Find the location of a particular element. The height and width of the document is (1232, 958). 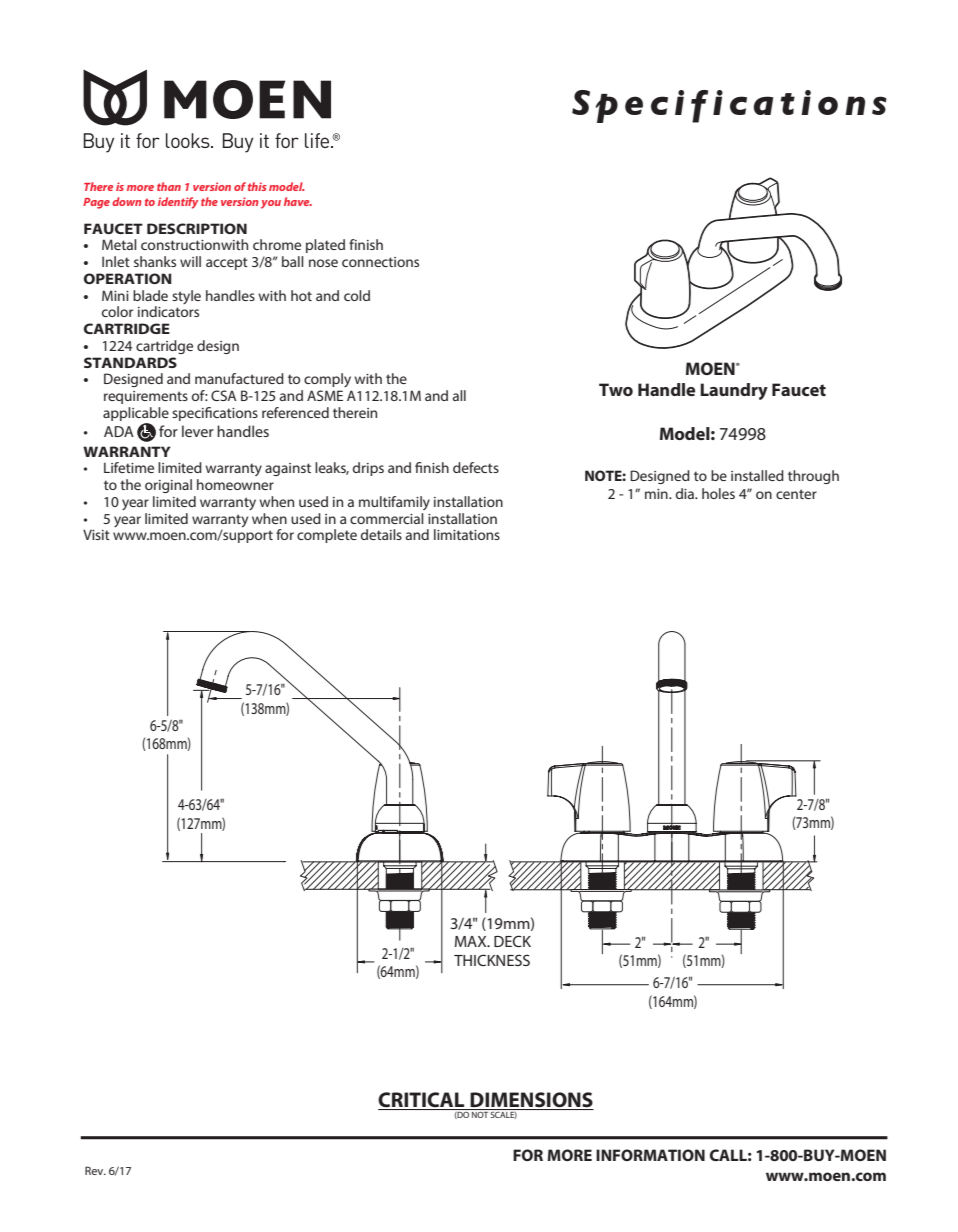

DECK is located at coordinates (512, 941).
